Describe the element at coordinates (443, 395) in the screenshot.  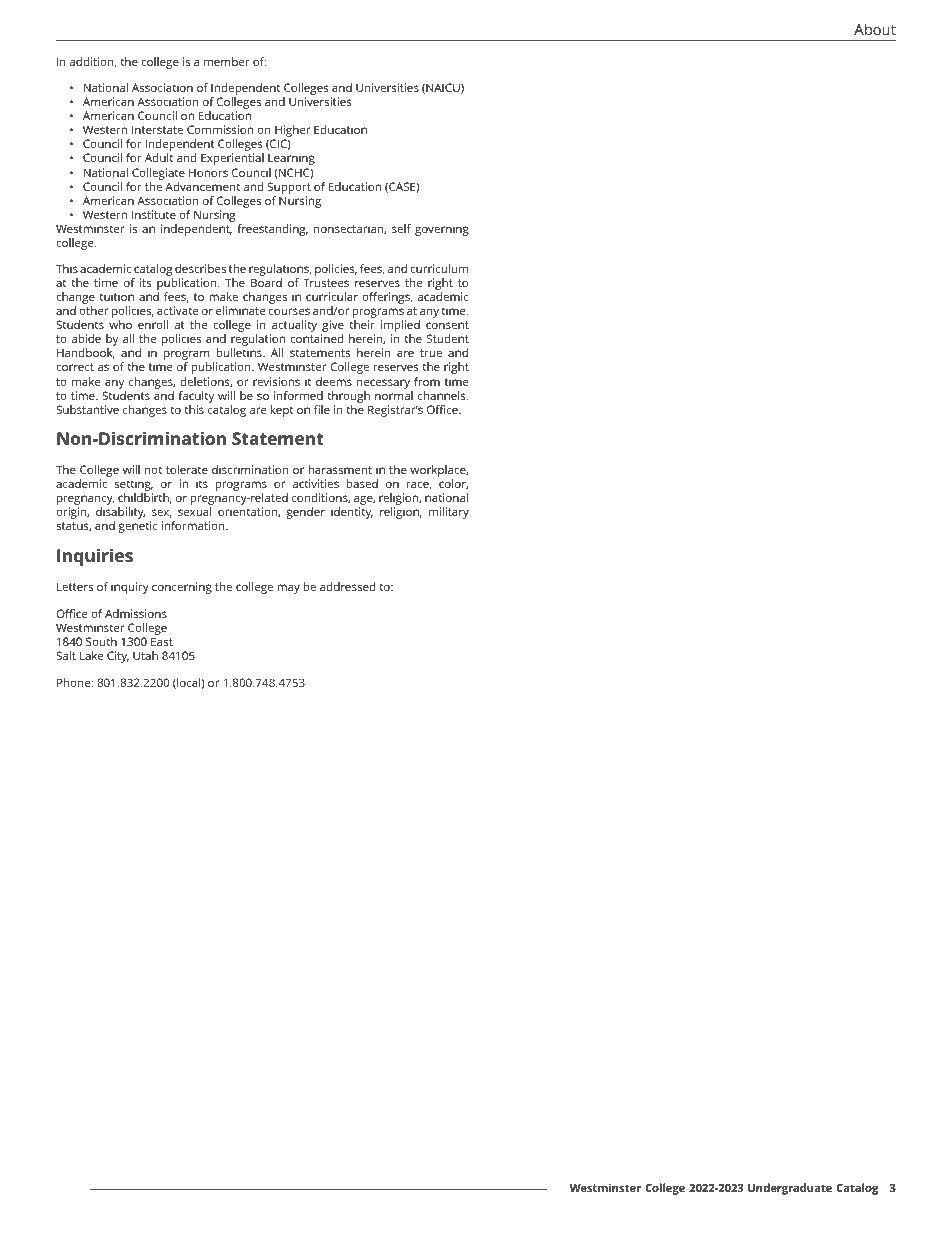
I see `channels` at that location.
